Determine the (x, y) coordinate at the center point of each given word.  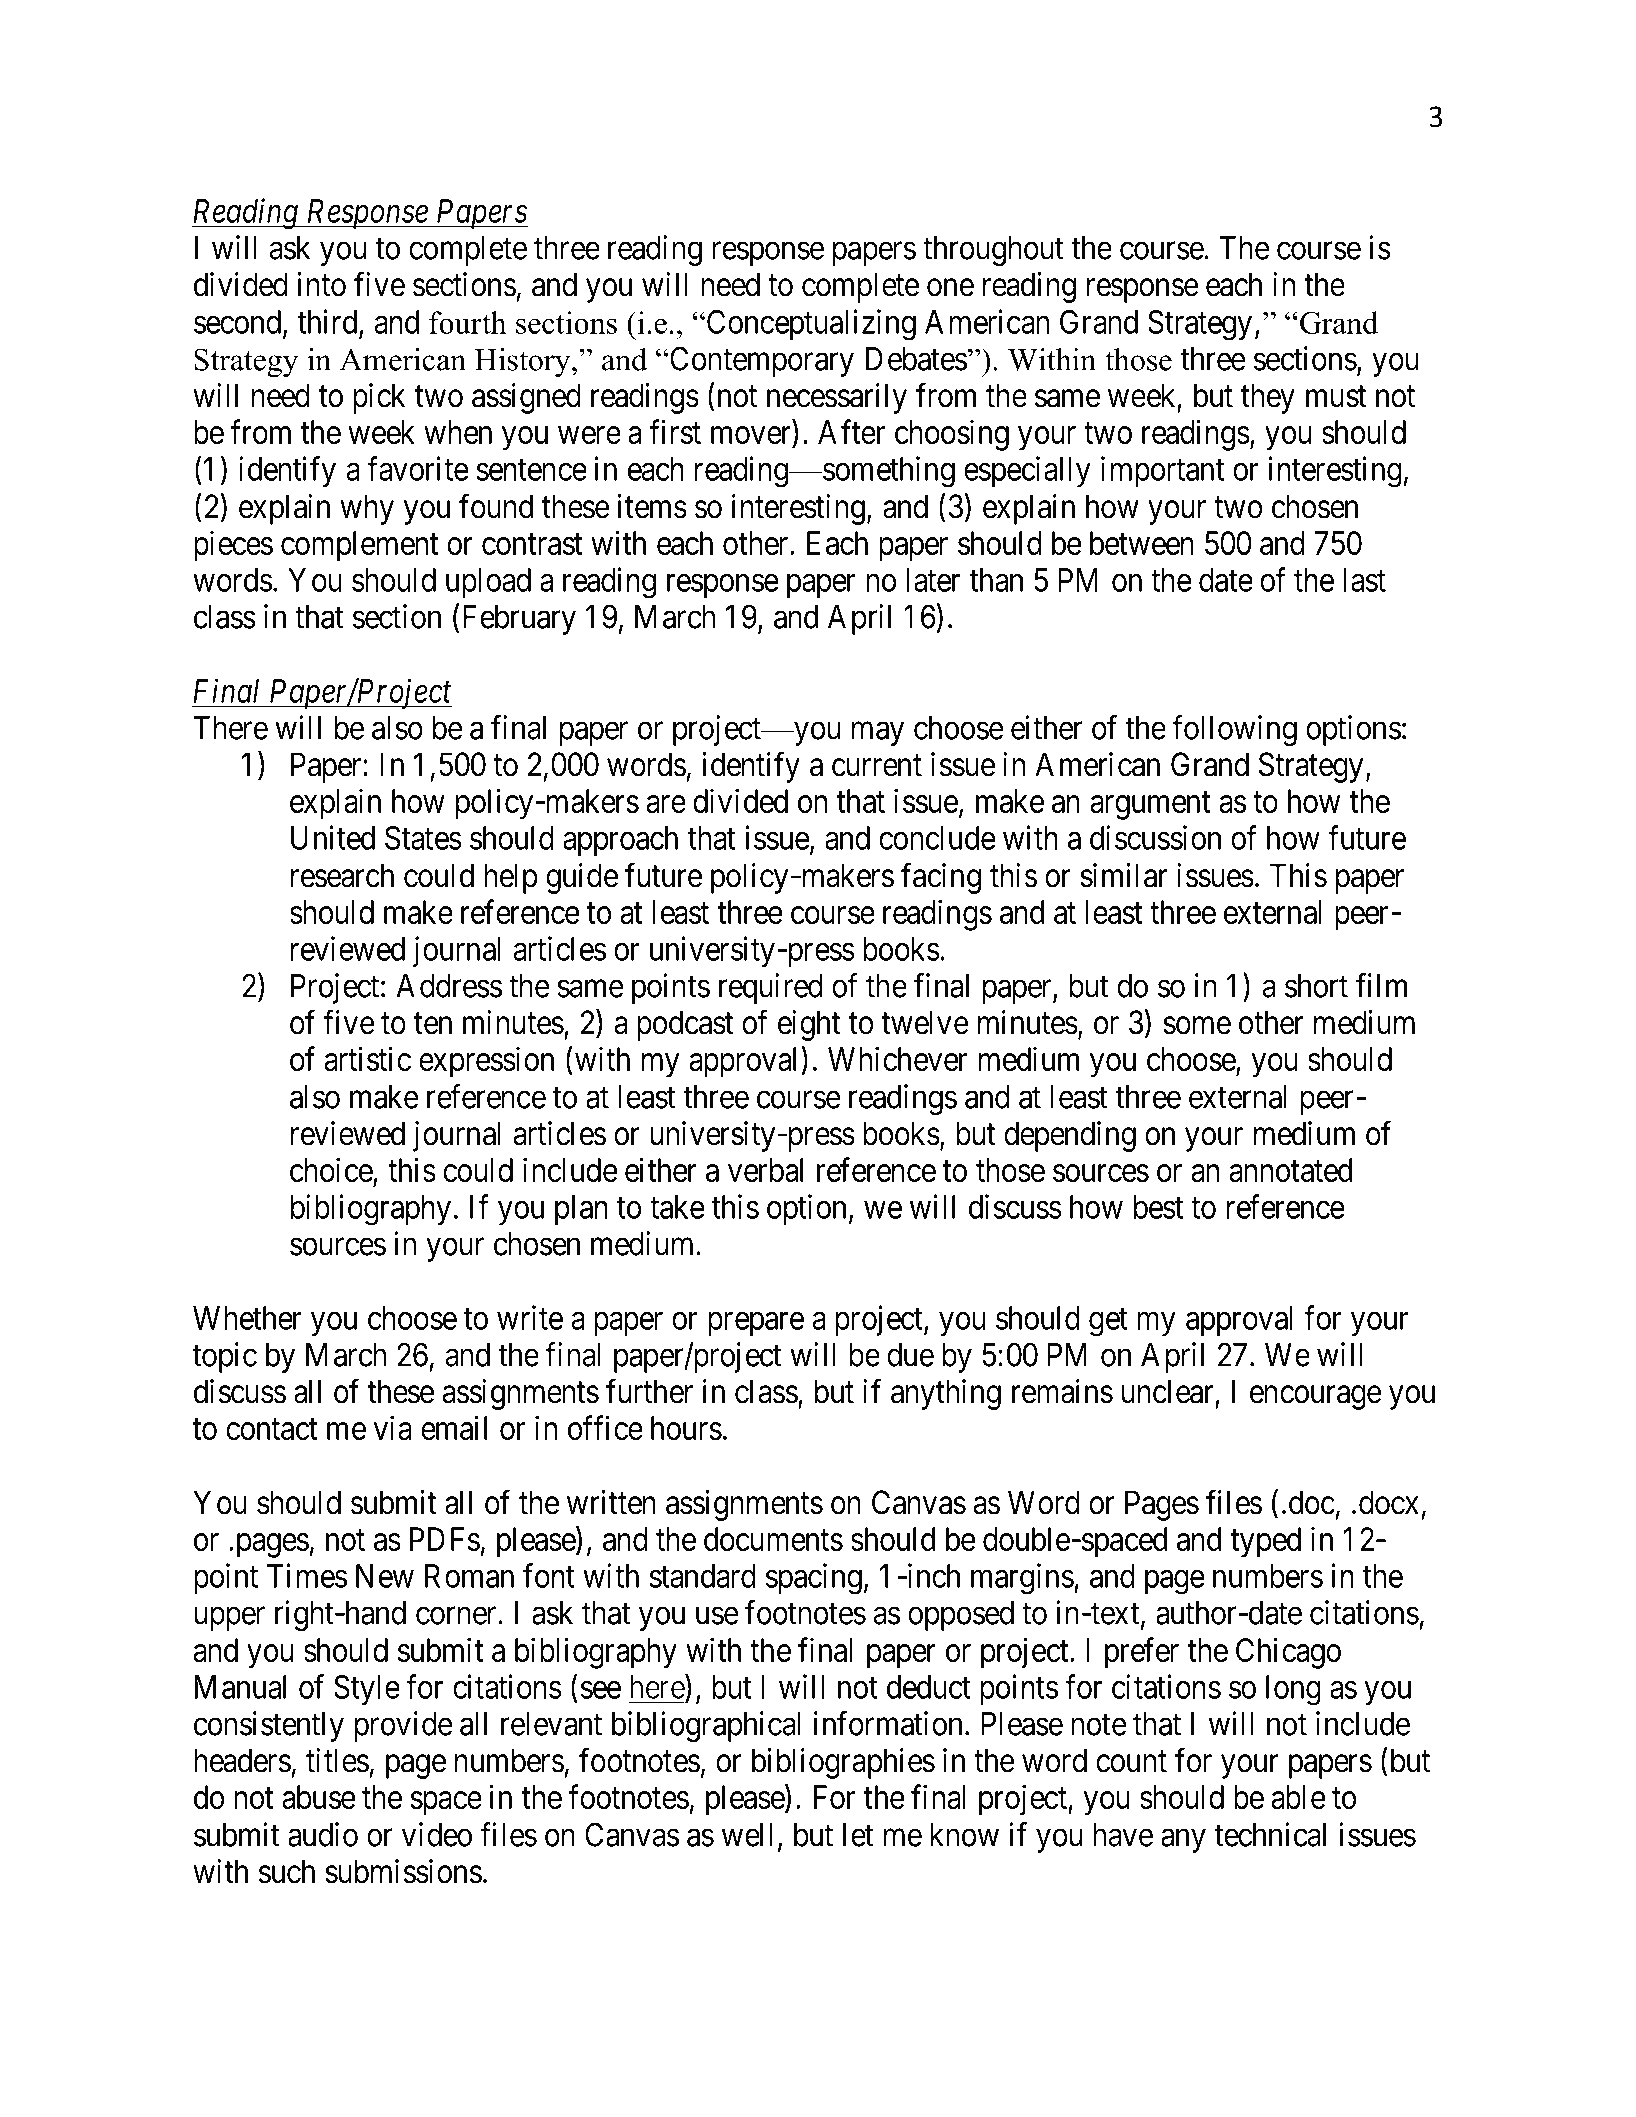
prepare (756, 1324)
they (1268, 398)
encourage (1316, 1398)
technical (1270, 1834)
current (877, 766)
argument (1150, 806)
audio (323, 1834)
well (747, 1835)
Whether (247, 1318)
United (333, 837)
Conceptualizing (810, 325)
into (321, 284)
